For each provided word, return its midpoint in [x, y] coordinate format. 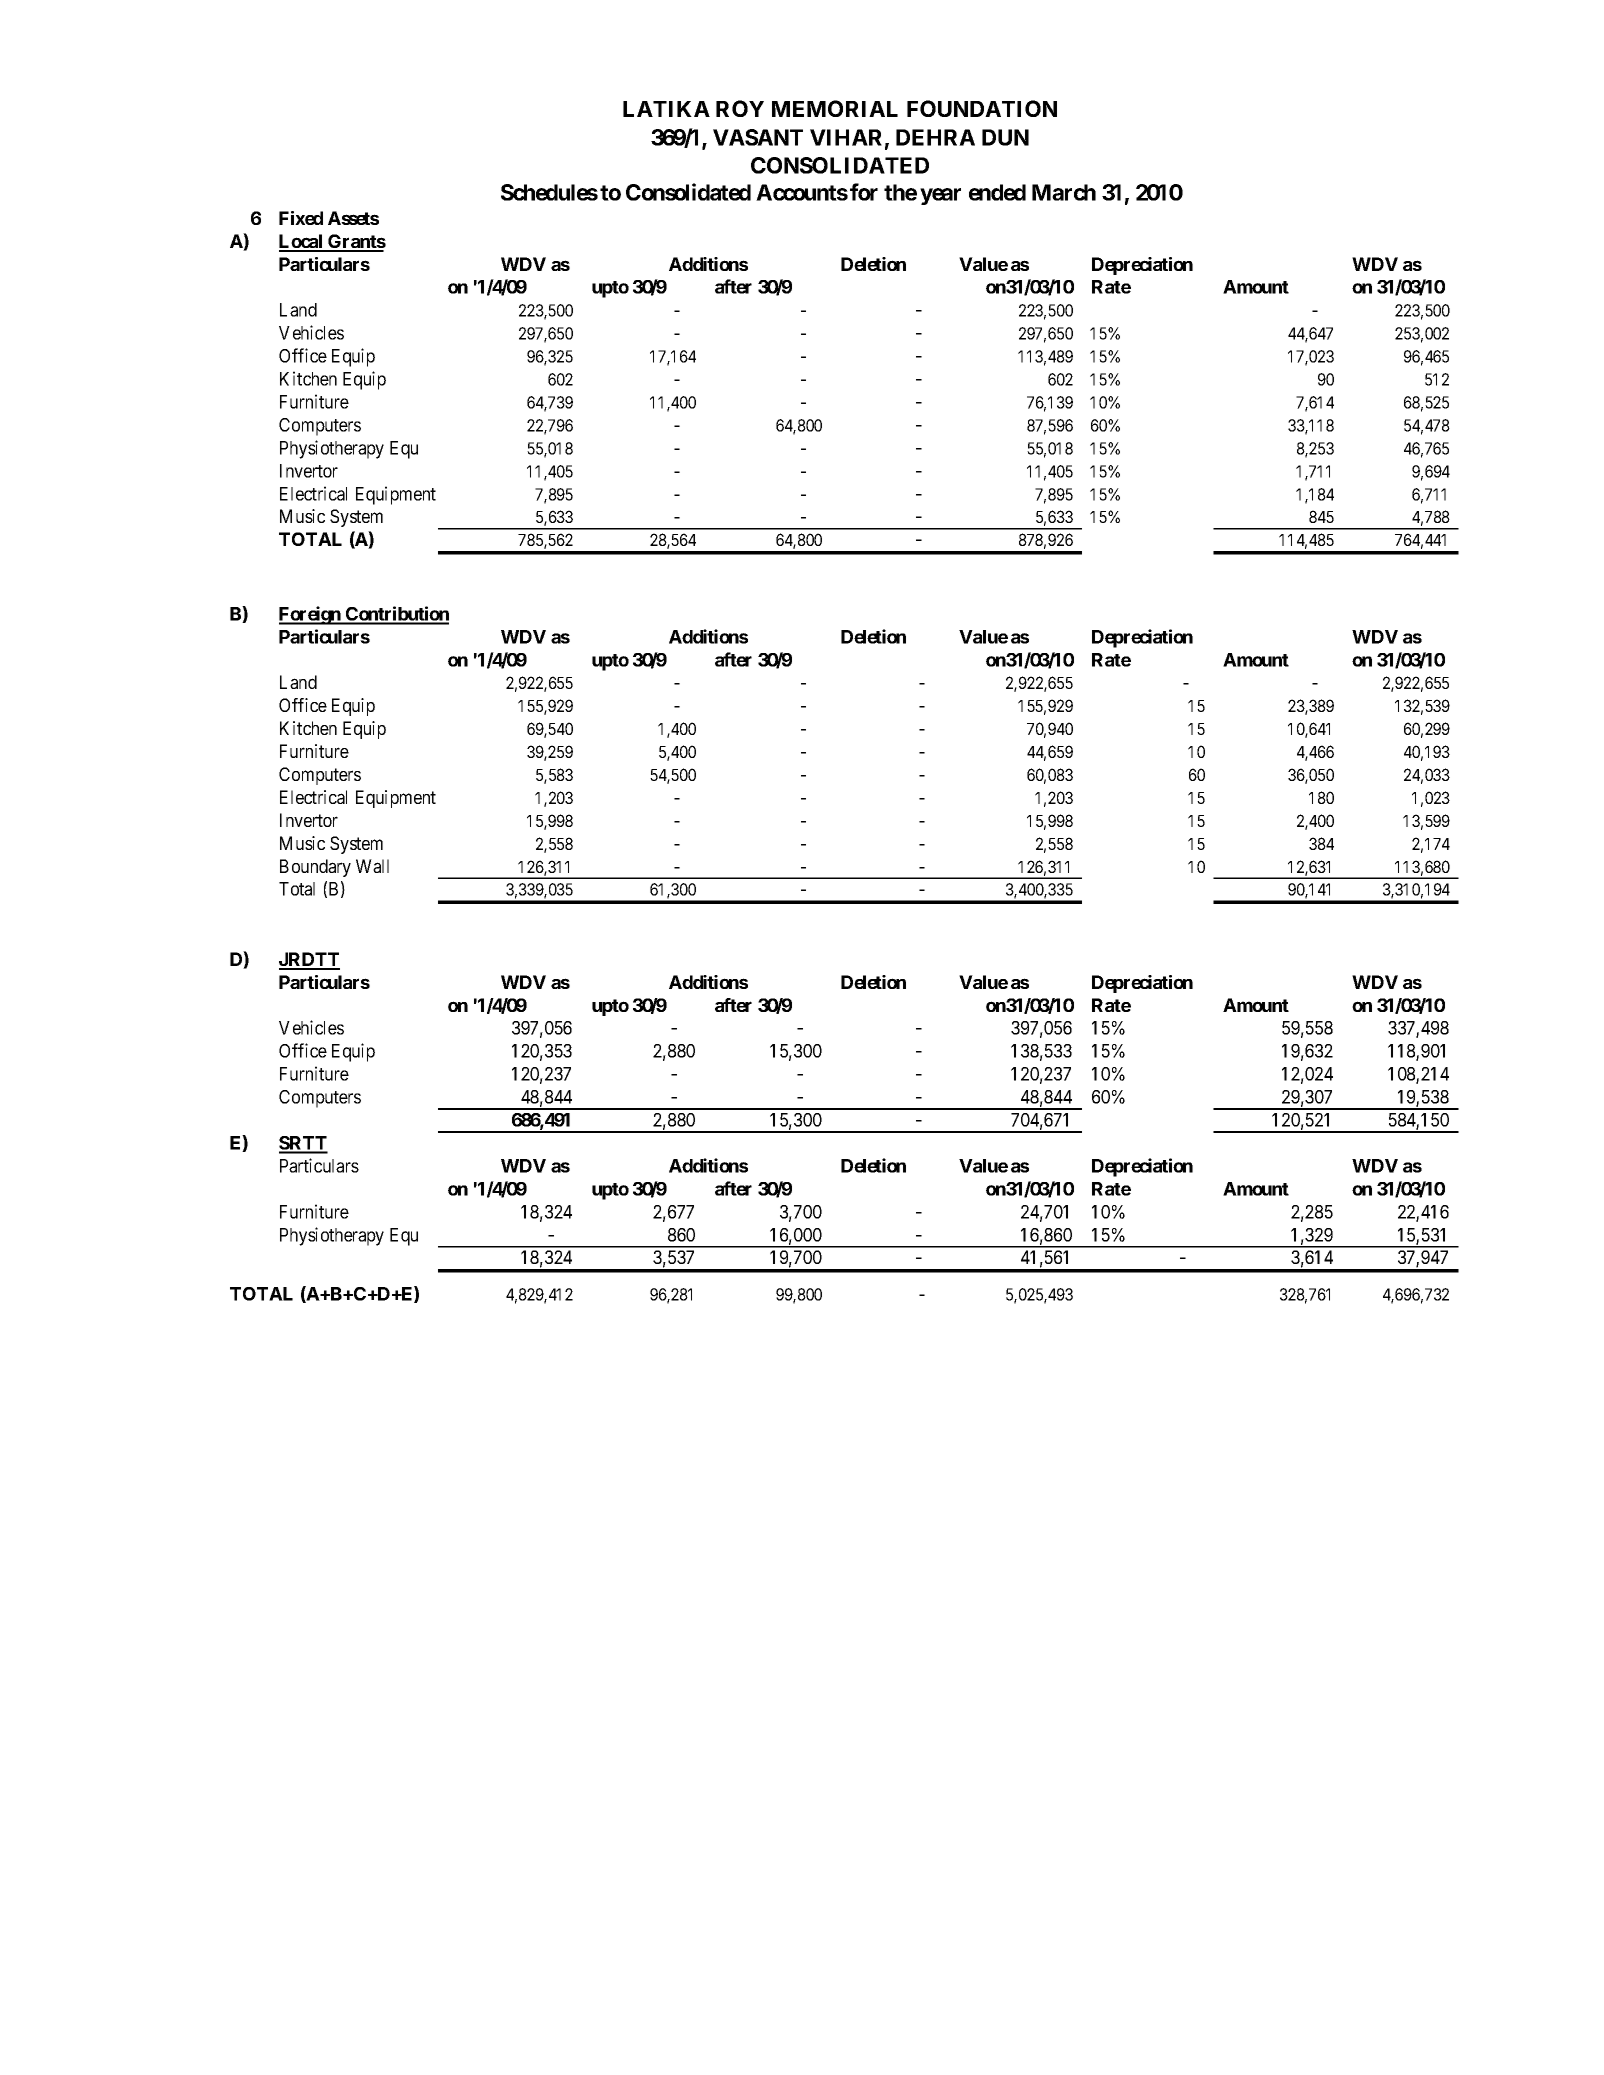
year [940, 196]
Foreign [311, 615]
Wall [372, 866]
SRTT [303, 1144]
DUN [1005, 137]
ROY [740, 108]
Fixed [301, 218]
